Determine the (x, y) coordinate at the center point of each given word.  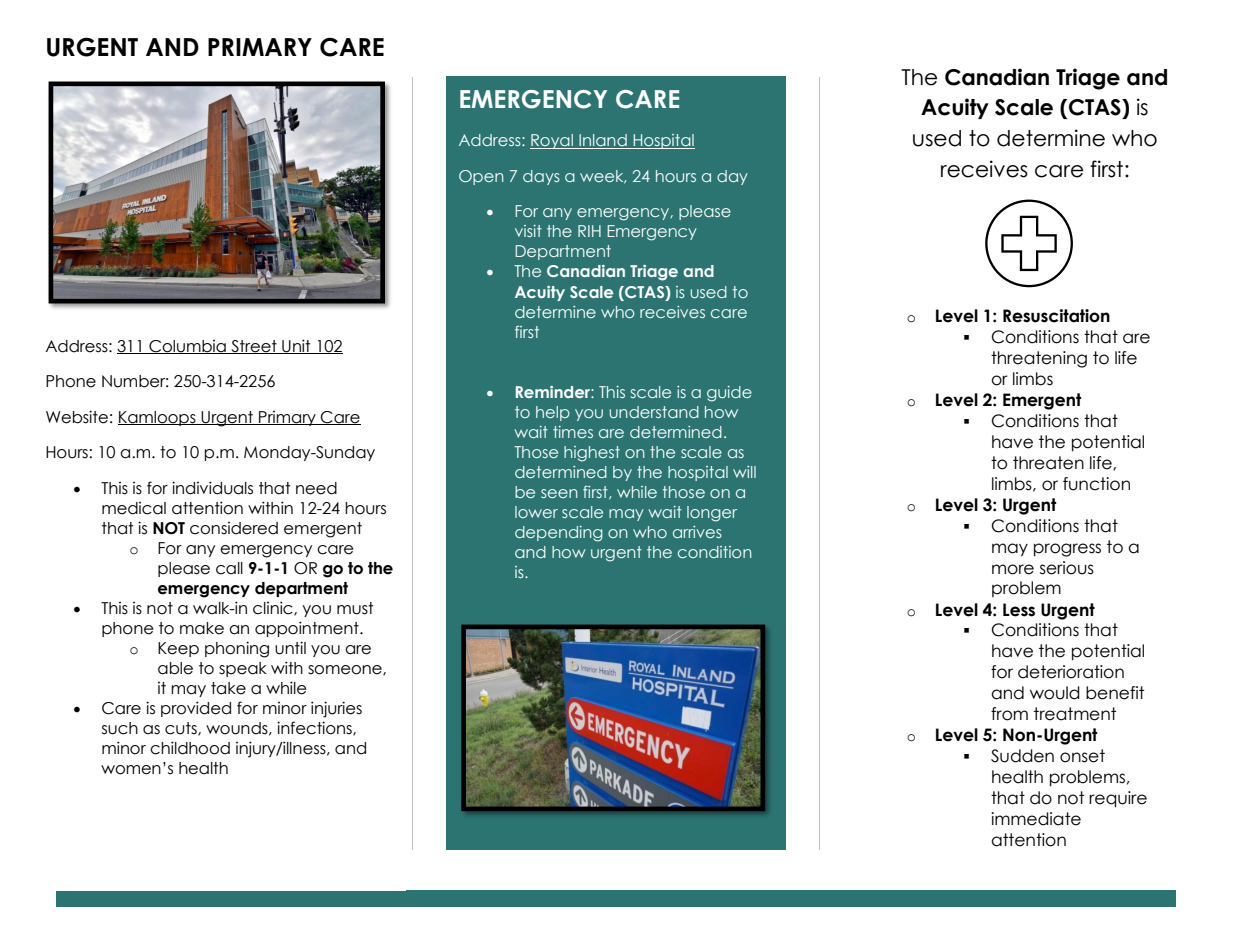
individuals (212, 488)
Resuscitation (1056, 316)
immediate (1036, 819)
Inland (603, 141)
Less (1019, 610)
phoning (237, 649)
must (355, 608)
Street (254, 347)
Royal (552, 141)
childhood (190, 748)
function (1096, 484)
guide (729, 394)
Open (481, 177)
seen (559, 493)
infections (315, 728)
